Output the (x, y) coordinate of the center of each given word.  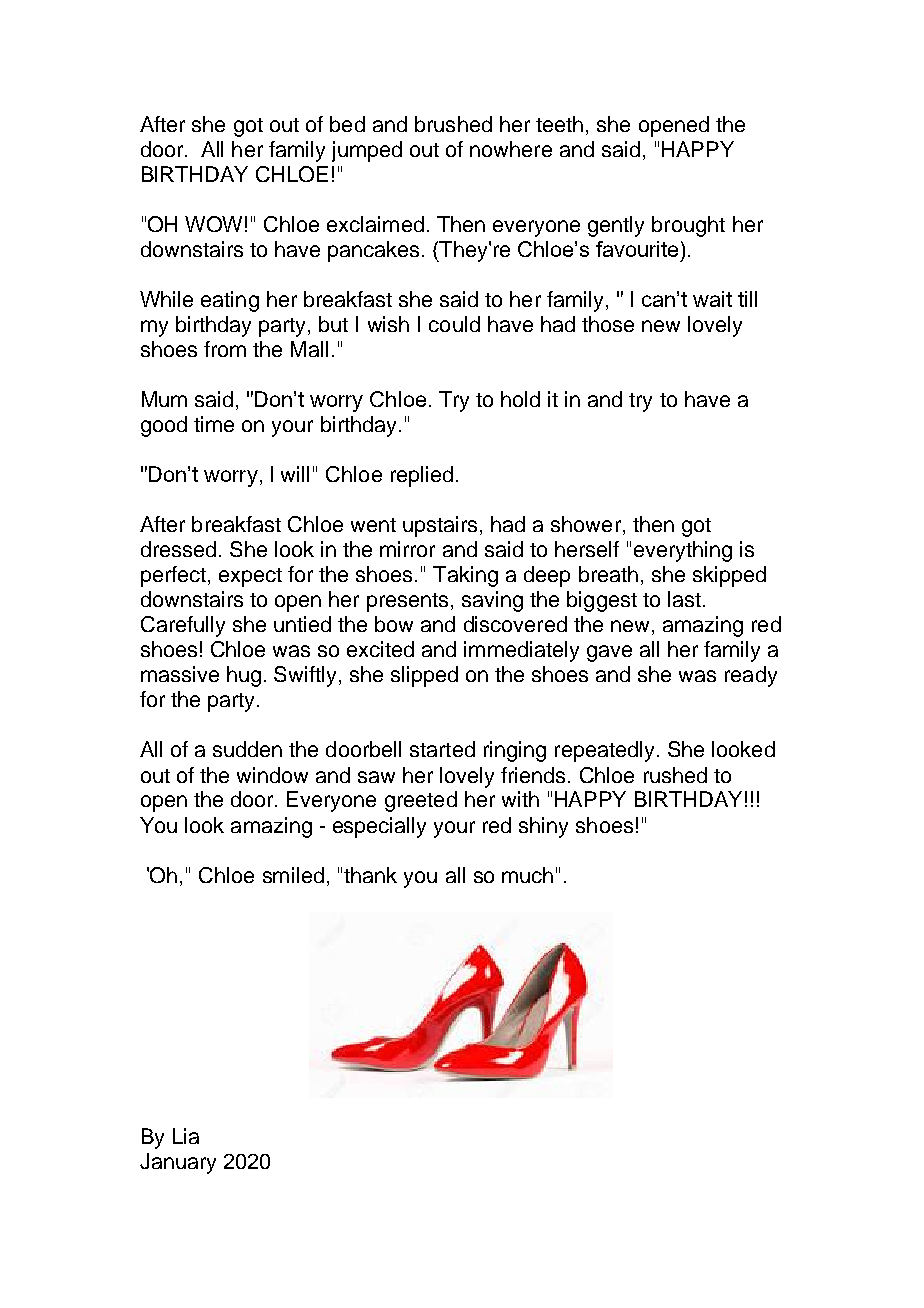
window (272, 775)
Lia (186, 1136)
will (295, 474)
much (527, 875)
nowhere (511, 149)
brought (688, 226)
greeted (421, 801)
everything (683, 551)
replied (422, 476)
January (178, 1163)
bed (347, 124)
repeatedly (604, 751)
